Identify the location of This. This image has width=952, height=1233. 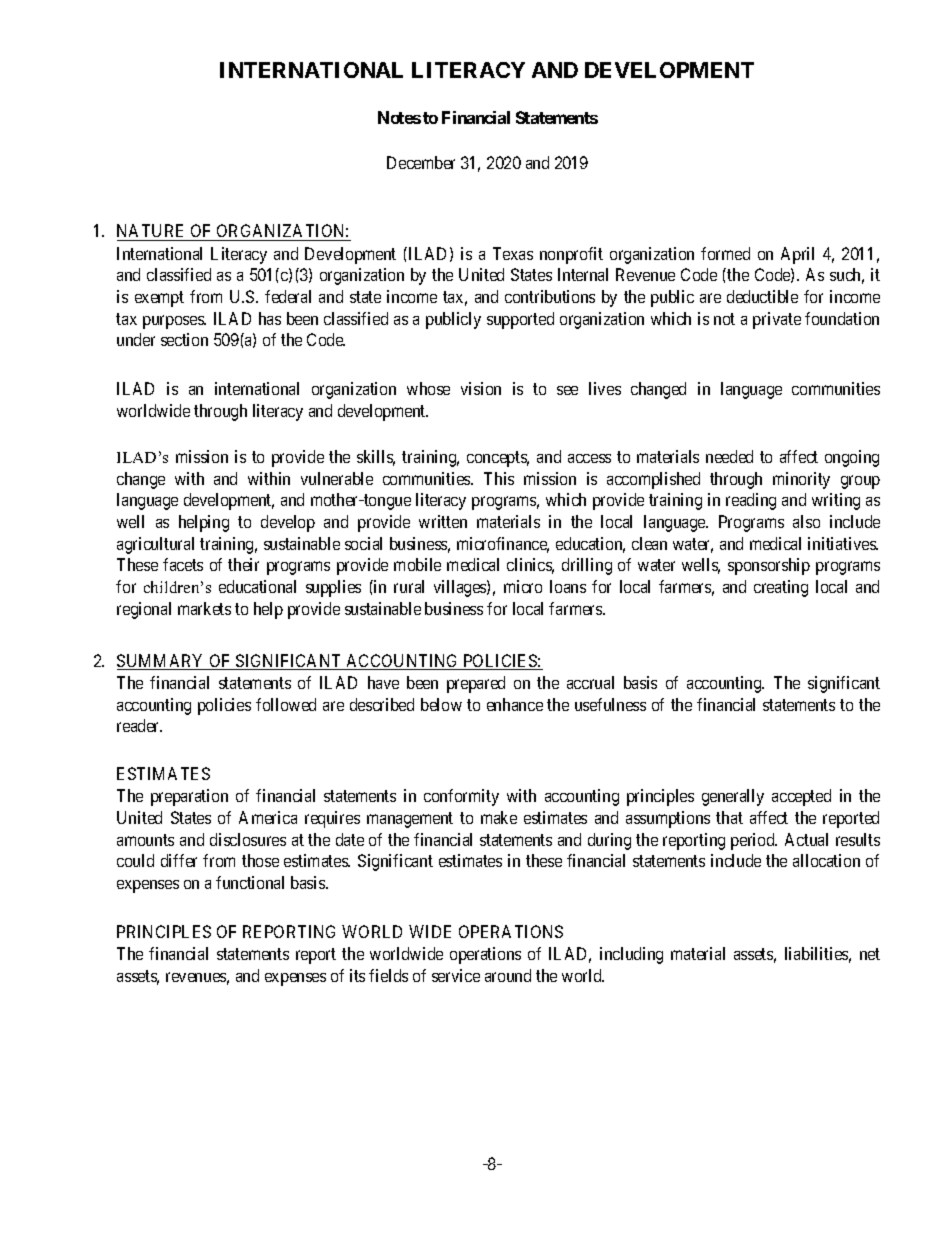
(499, 478).
